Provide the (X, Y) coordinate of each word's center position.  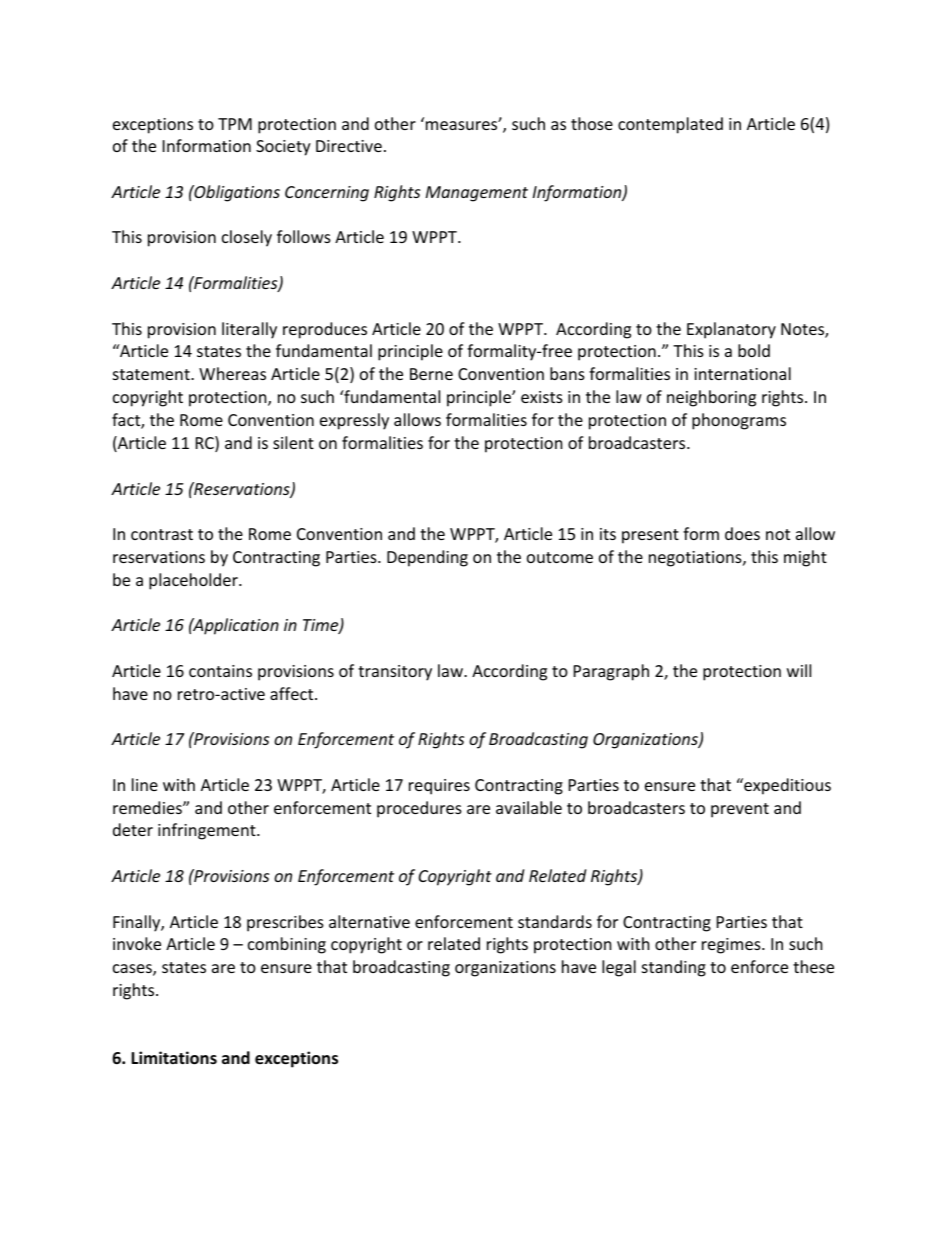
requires (439, 787)
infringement (208, 831)
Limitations (174, 1058)
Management (477, 194)
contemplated (670, 125)
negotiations (696, 559)
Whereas (232, 373)
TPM (235, 124)
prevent (740, 810)
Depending (427, 558)
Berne (431, 374)
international (742, 373)
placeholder (194, 581)
